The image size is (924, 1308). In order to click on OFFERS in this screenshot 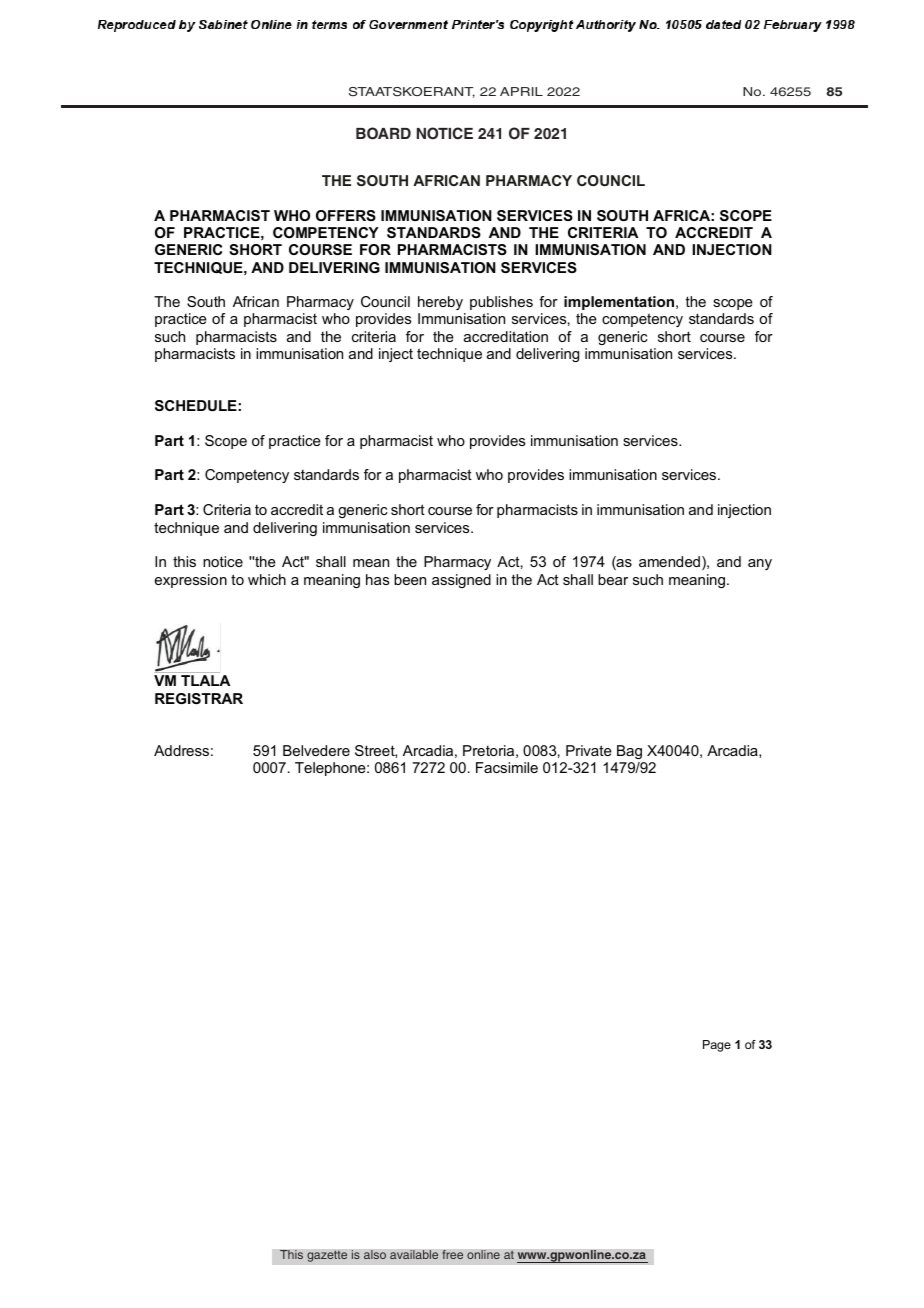, I will do `click(346, 215)`.
